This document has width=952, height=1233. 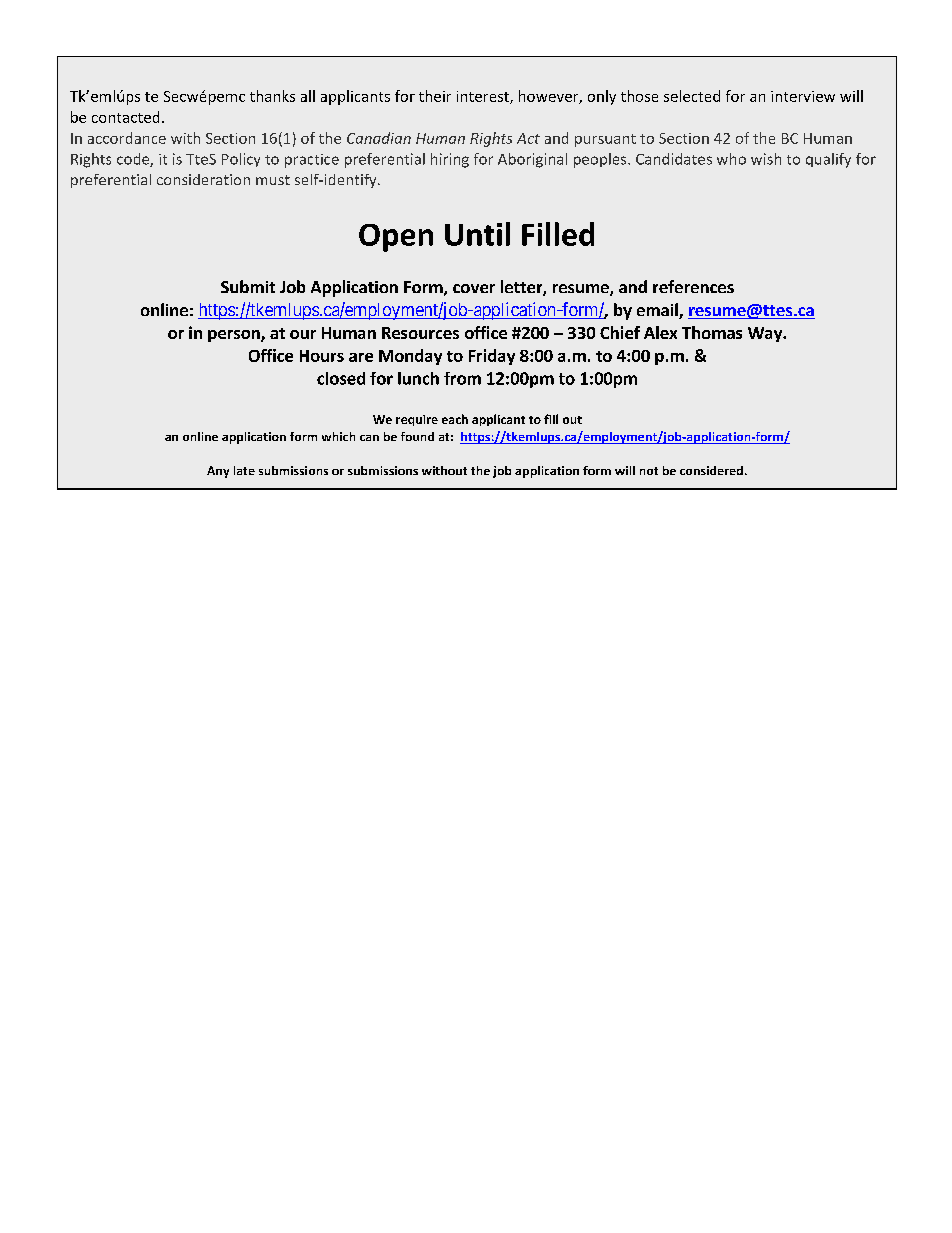 What do you see at coordinates (417, 436) in the document?
I see `found` at bounding box center [417, 436].
